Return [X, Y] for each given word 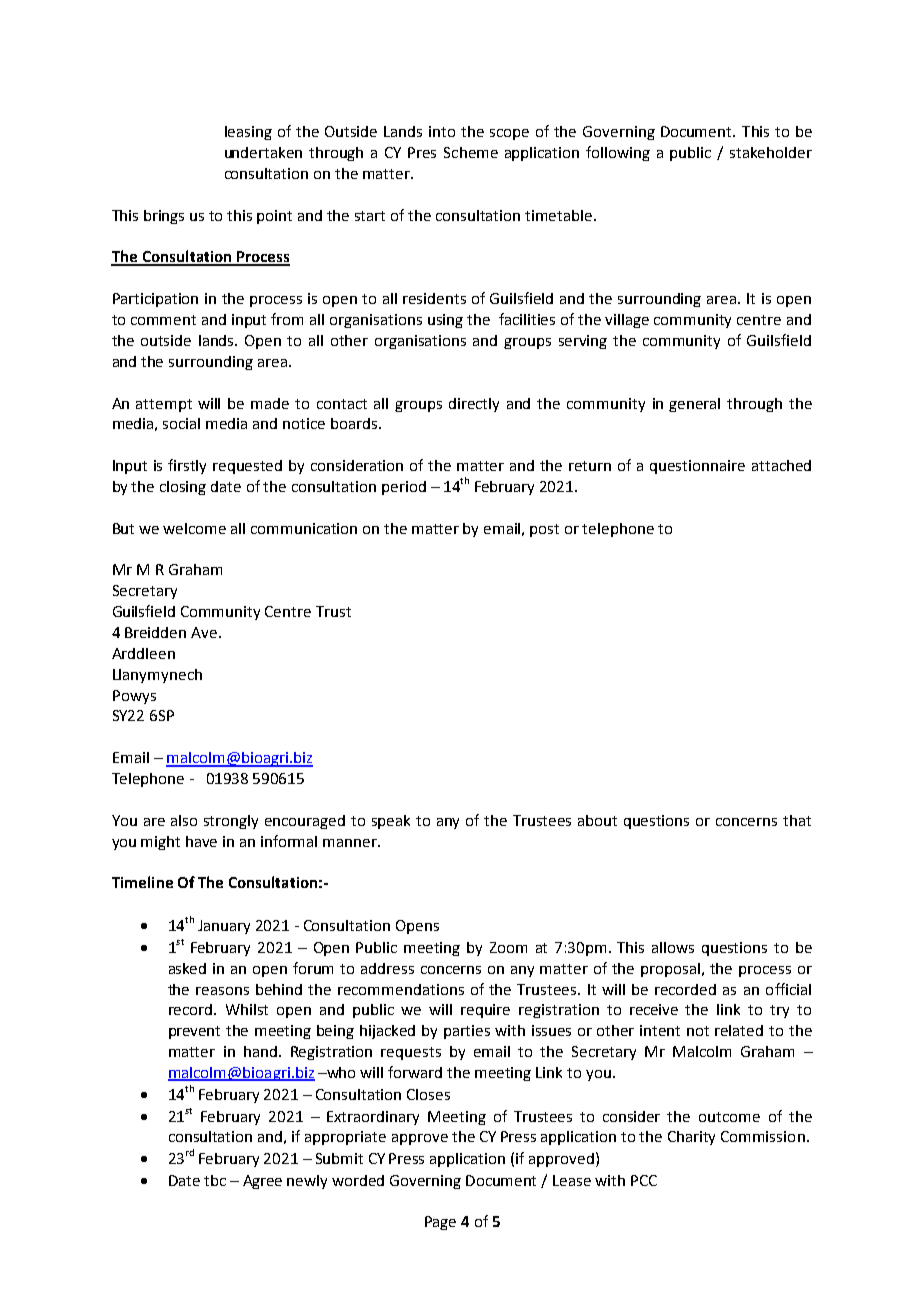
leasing [248, 133]
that [797, 820]
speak [391, 822]
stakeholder [771, 152]
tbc [215, 1180]
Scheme [471, 152]
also [184, 820]
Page [440, 1223]
